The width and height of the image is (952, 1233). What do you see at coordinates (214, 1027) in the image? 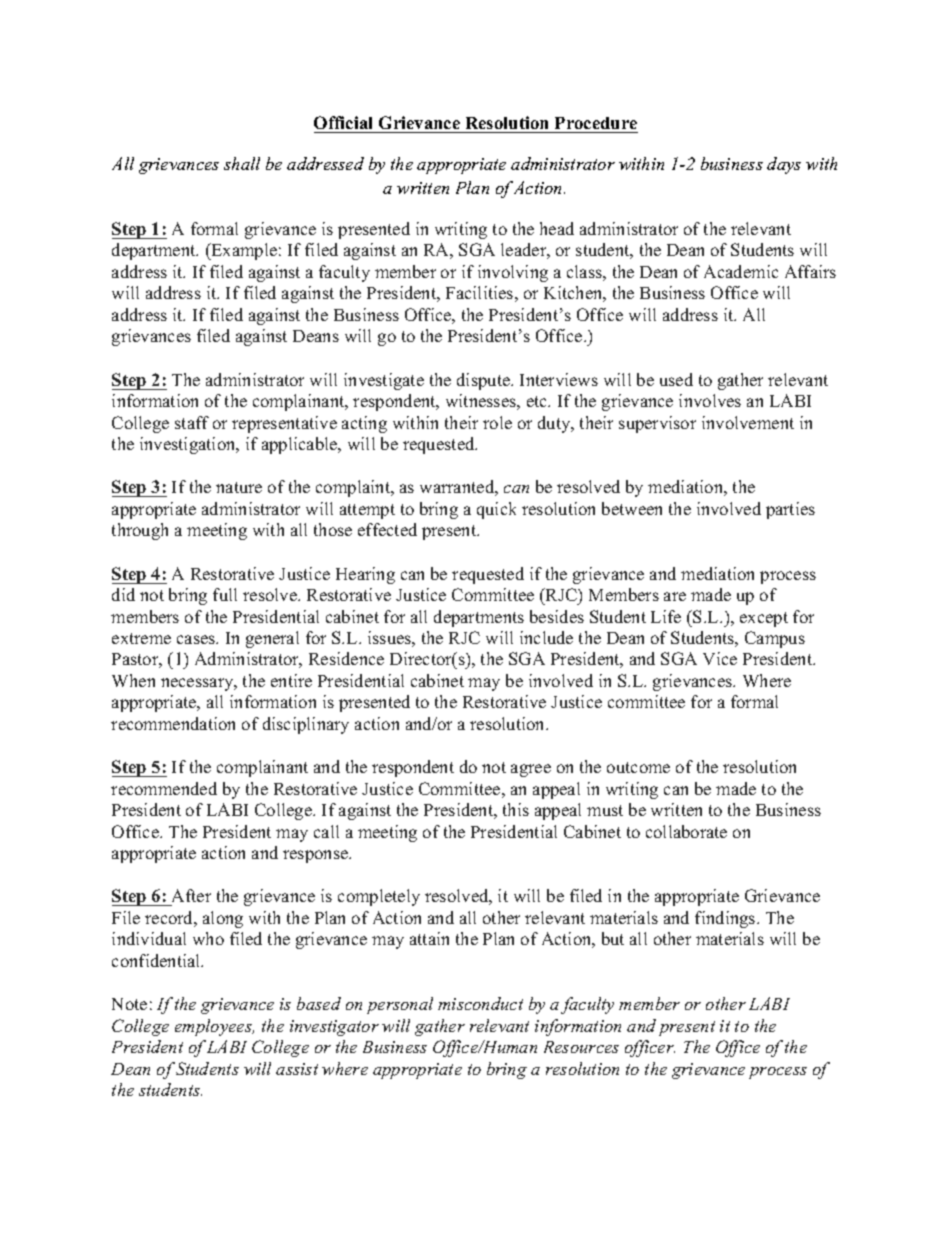
I see `employees` at bounding box center [214, 1027].
